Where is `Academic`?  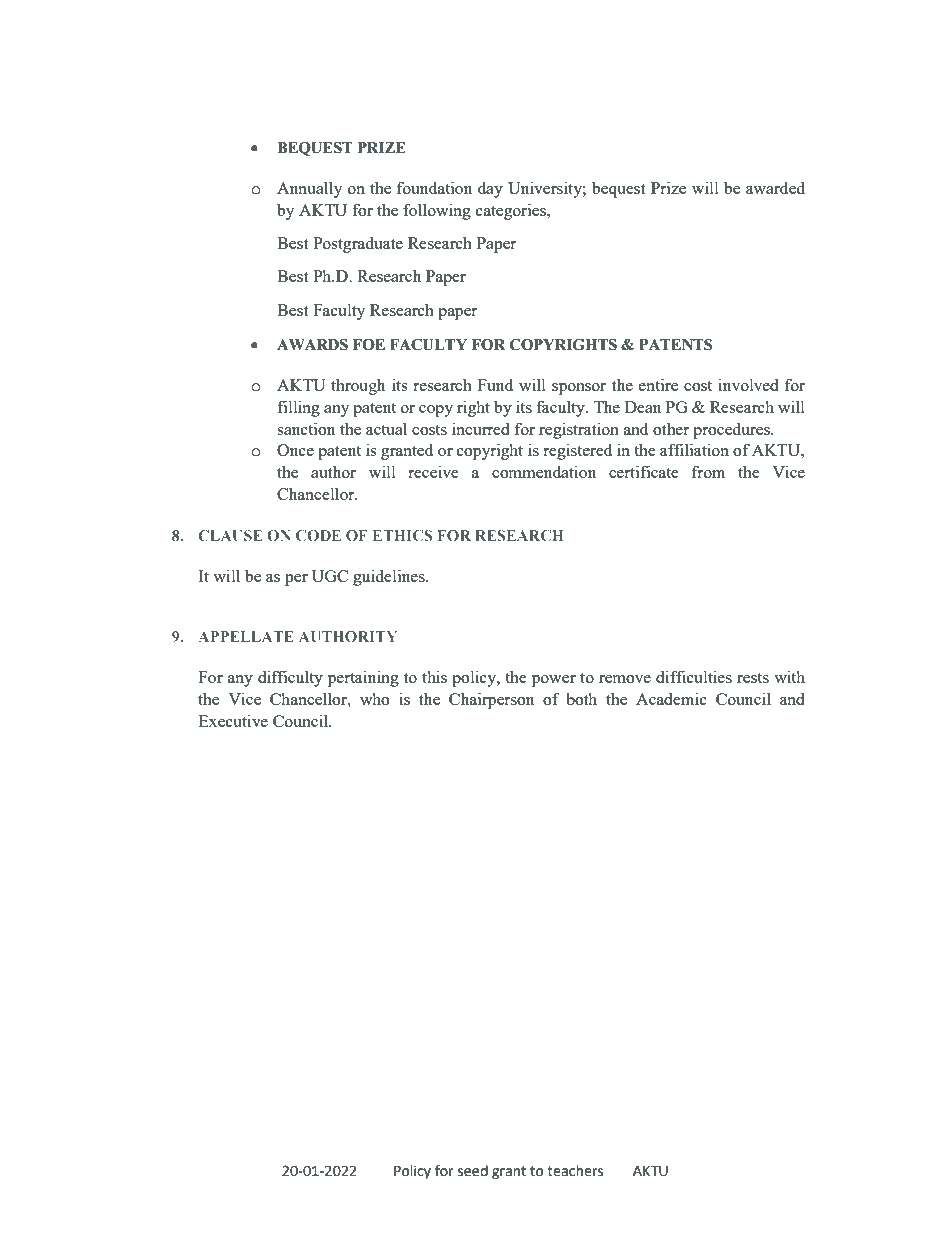 Academic is located at coordinates (671, 698).
